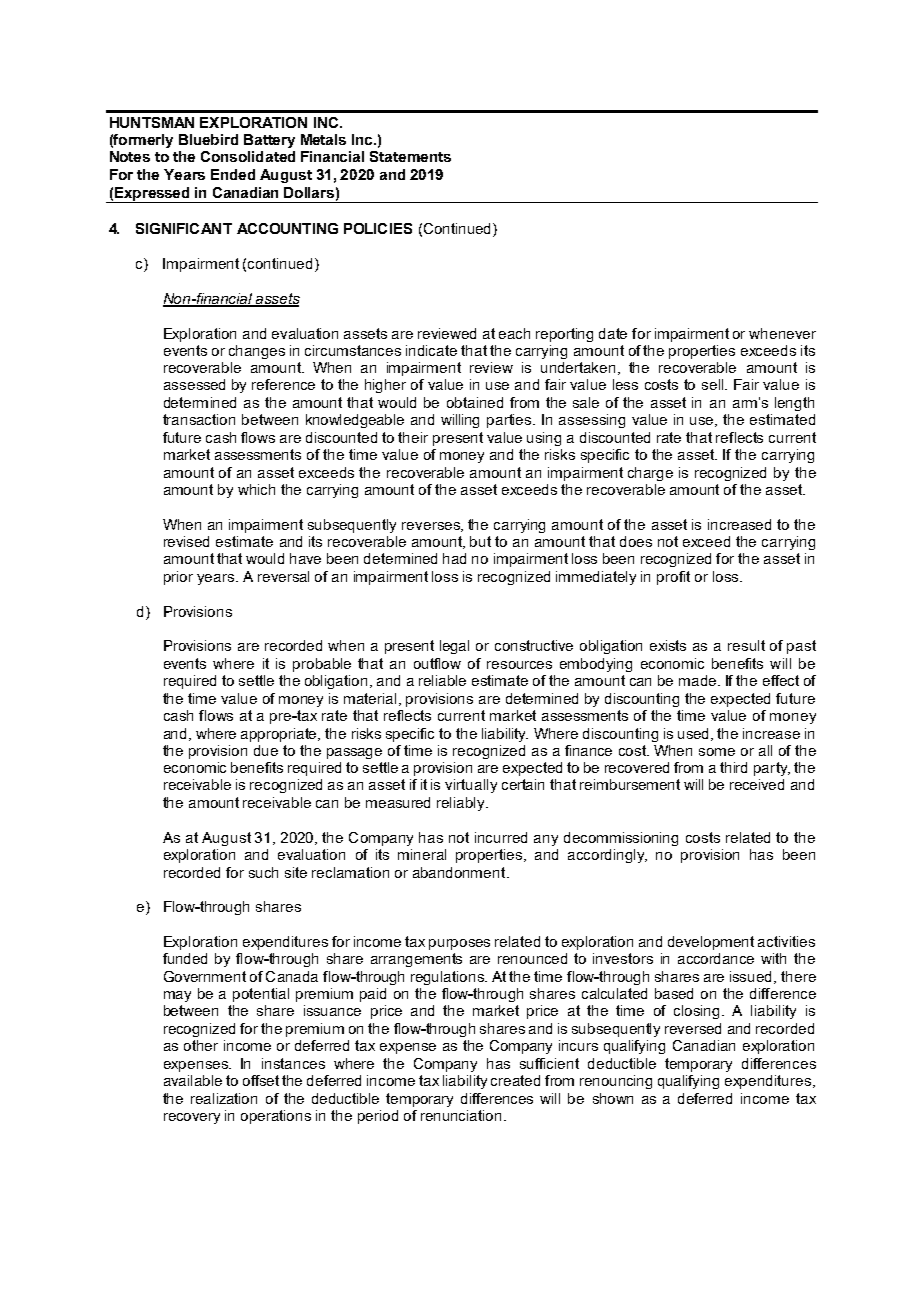 This page has height=1308, width=924. Describe the element at coordinates (454, 647) in the page. I see `legal` at that location.
